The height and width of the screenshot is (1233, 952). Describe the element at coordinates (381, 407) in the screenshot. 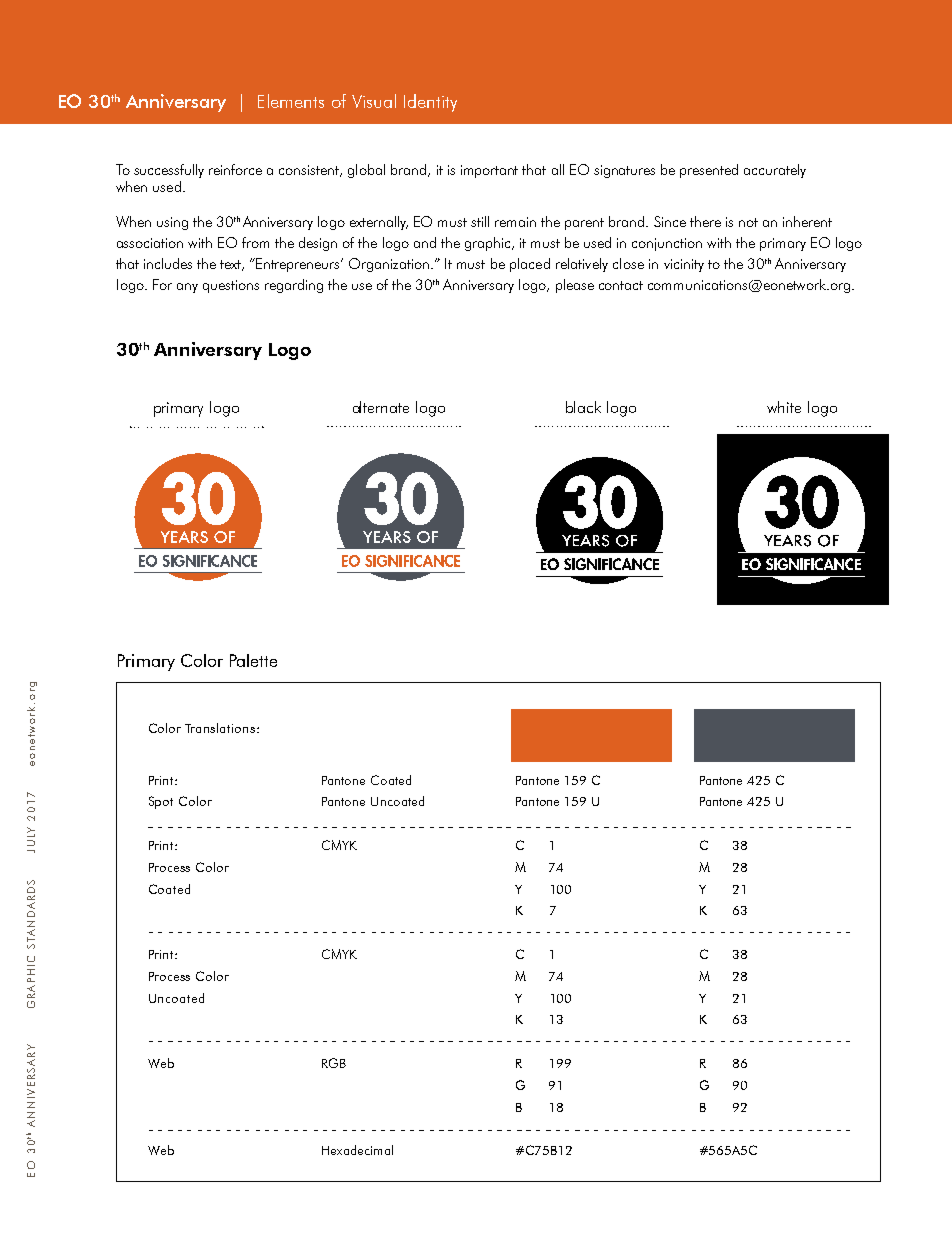

I see `alternate` at that location.
